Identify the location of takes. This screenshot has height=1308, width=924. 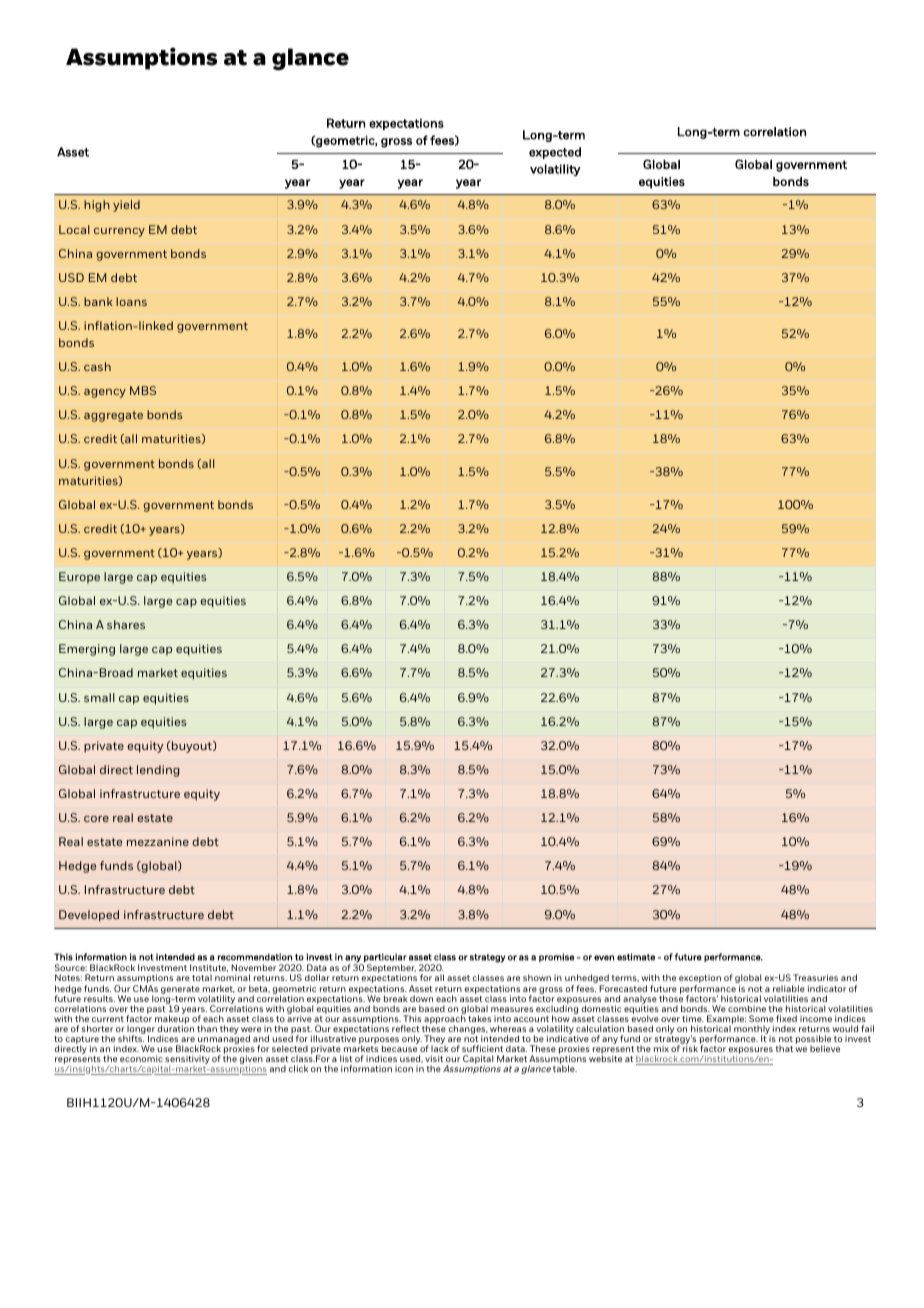
(479, 1018).
